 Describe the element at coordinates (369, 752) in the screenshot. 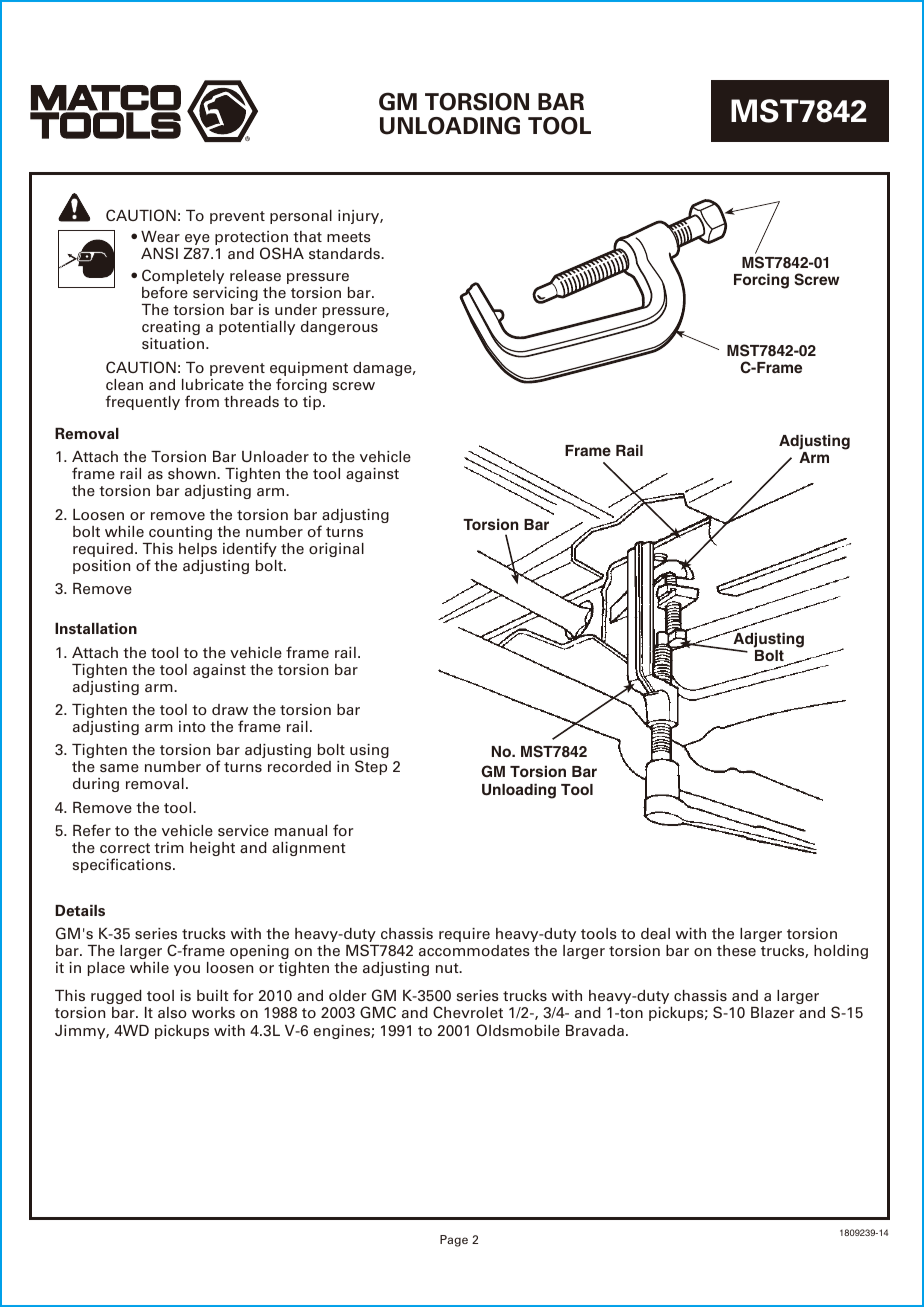

I see `using` at that location.
